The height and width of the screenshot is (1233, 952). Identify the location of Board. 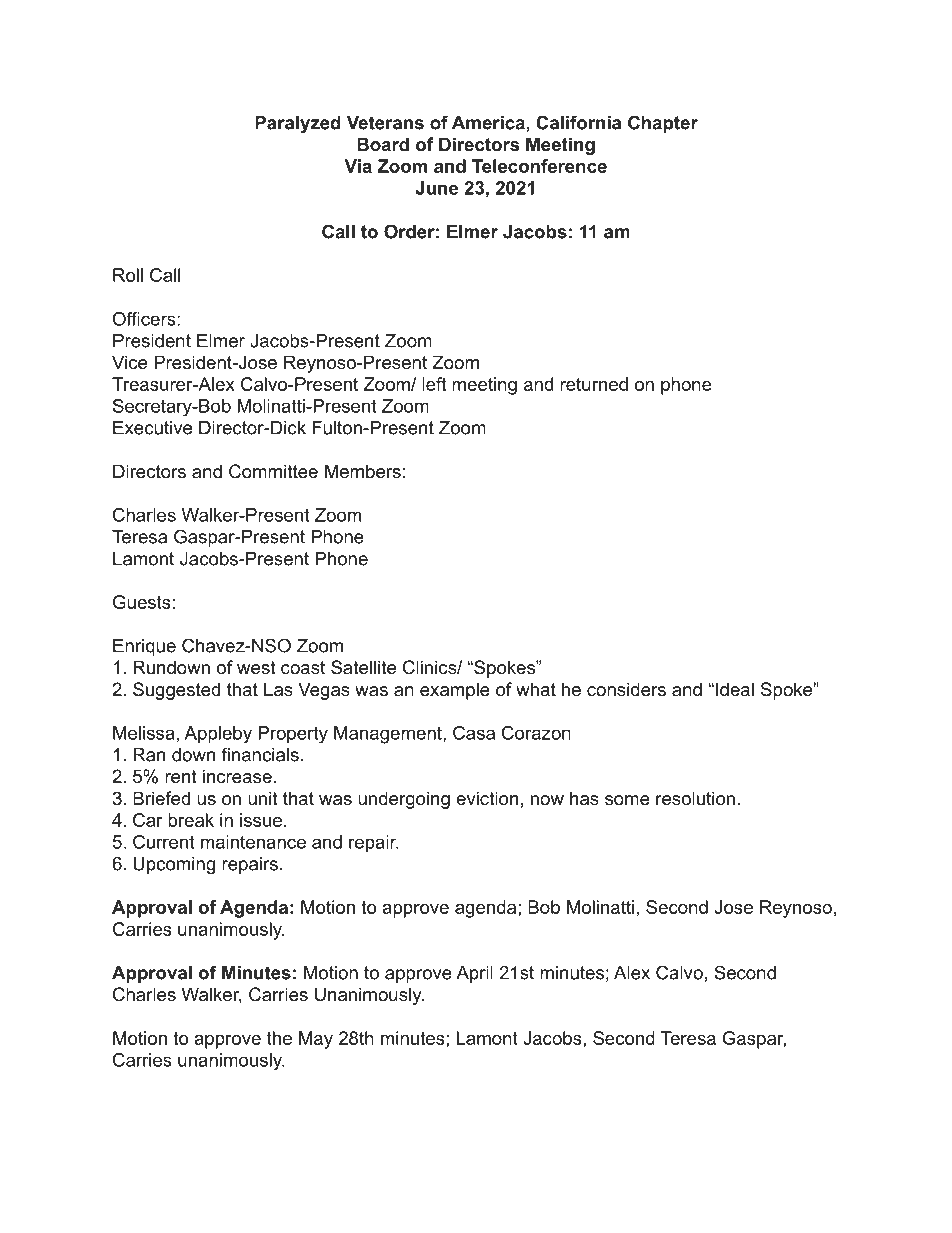
(383, 144).
